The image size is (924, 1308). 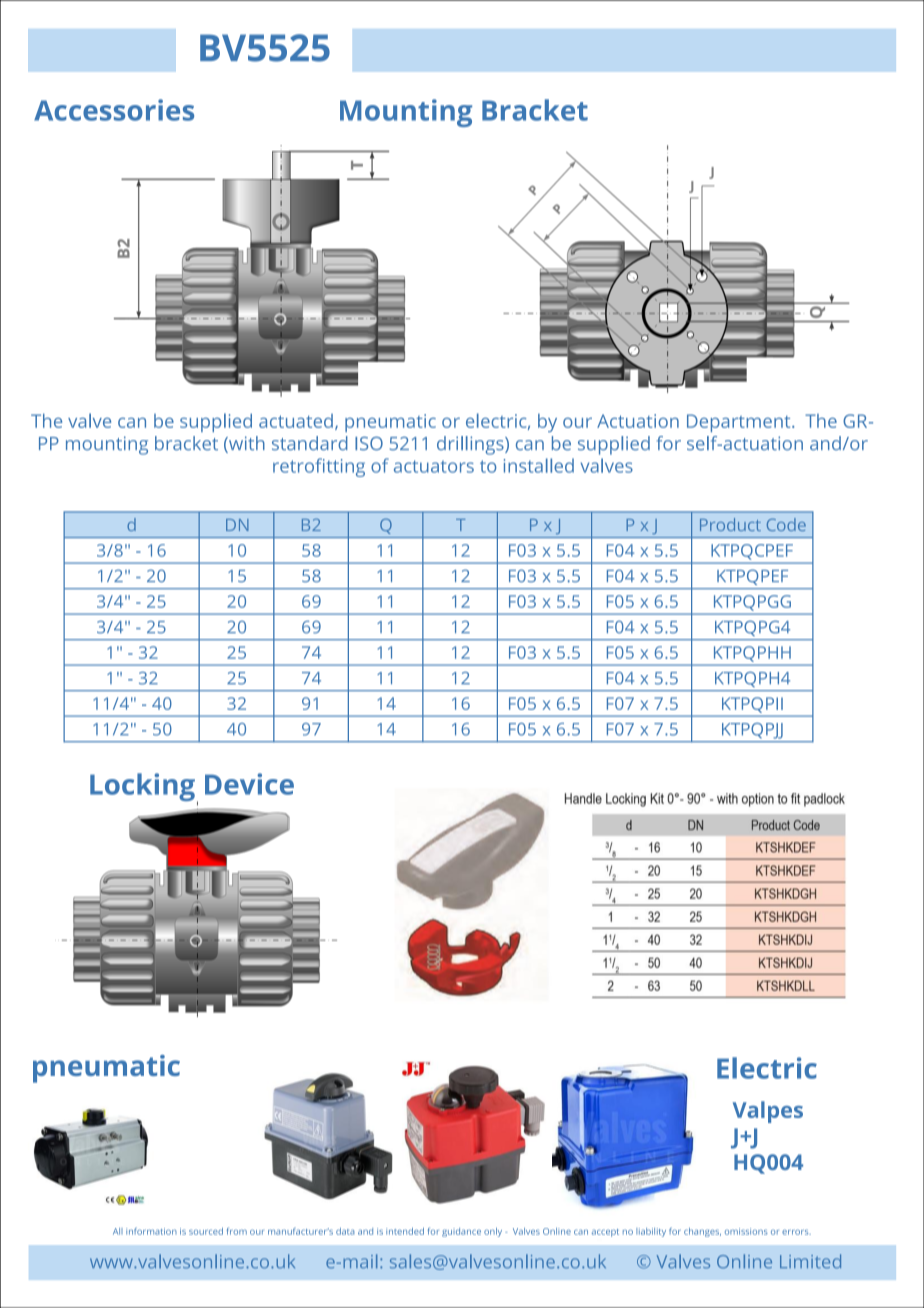 What do you see at coordinates (249, 784) in the image?
I see `Device` at bounding box center [249, 784].
